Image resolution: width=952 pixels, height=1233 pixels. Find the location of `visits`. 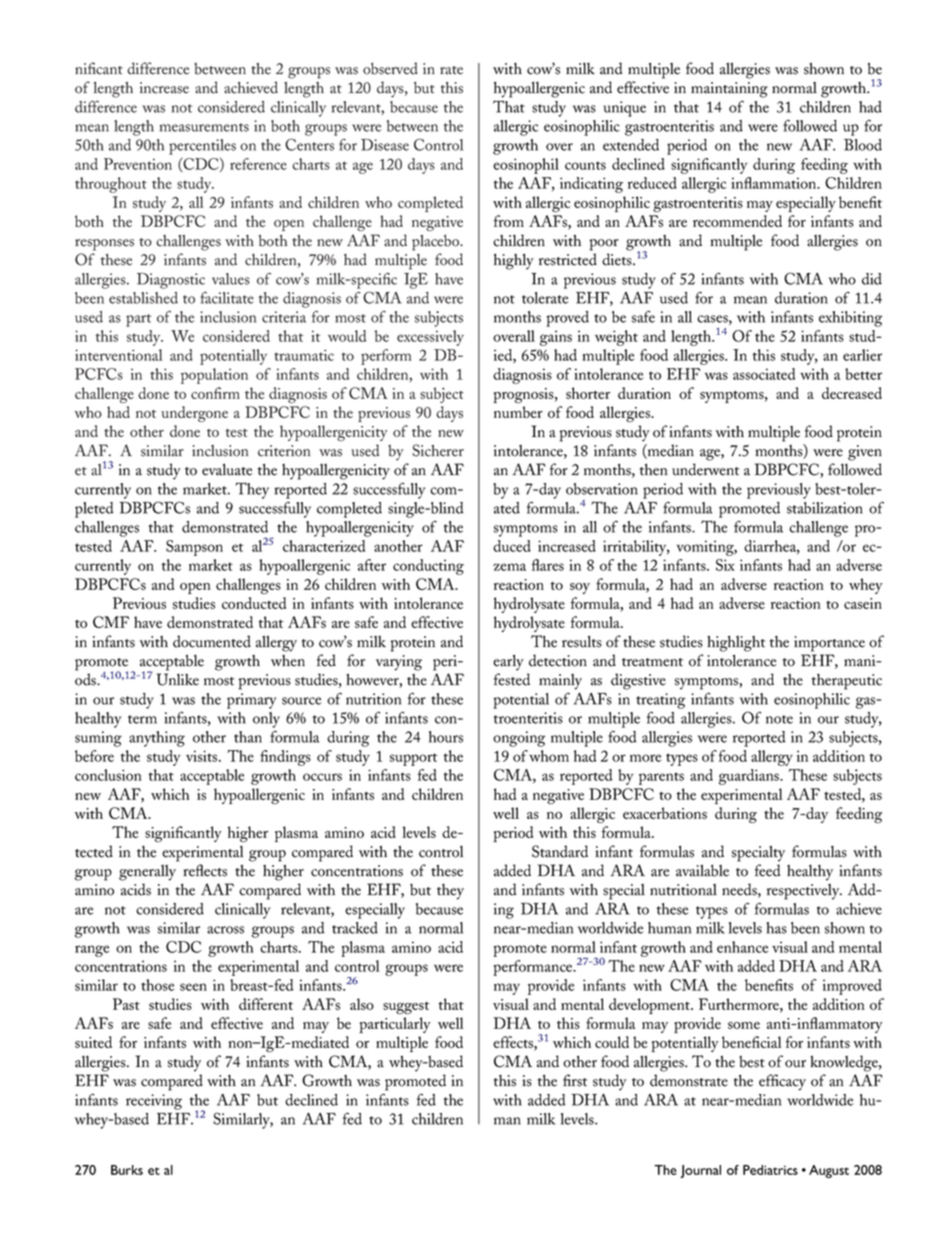

visits is located at coordinates (203, 756).
